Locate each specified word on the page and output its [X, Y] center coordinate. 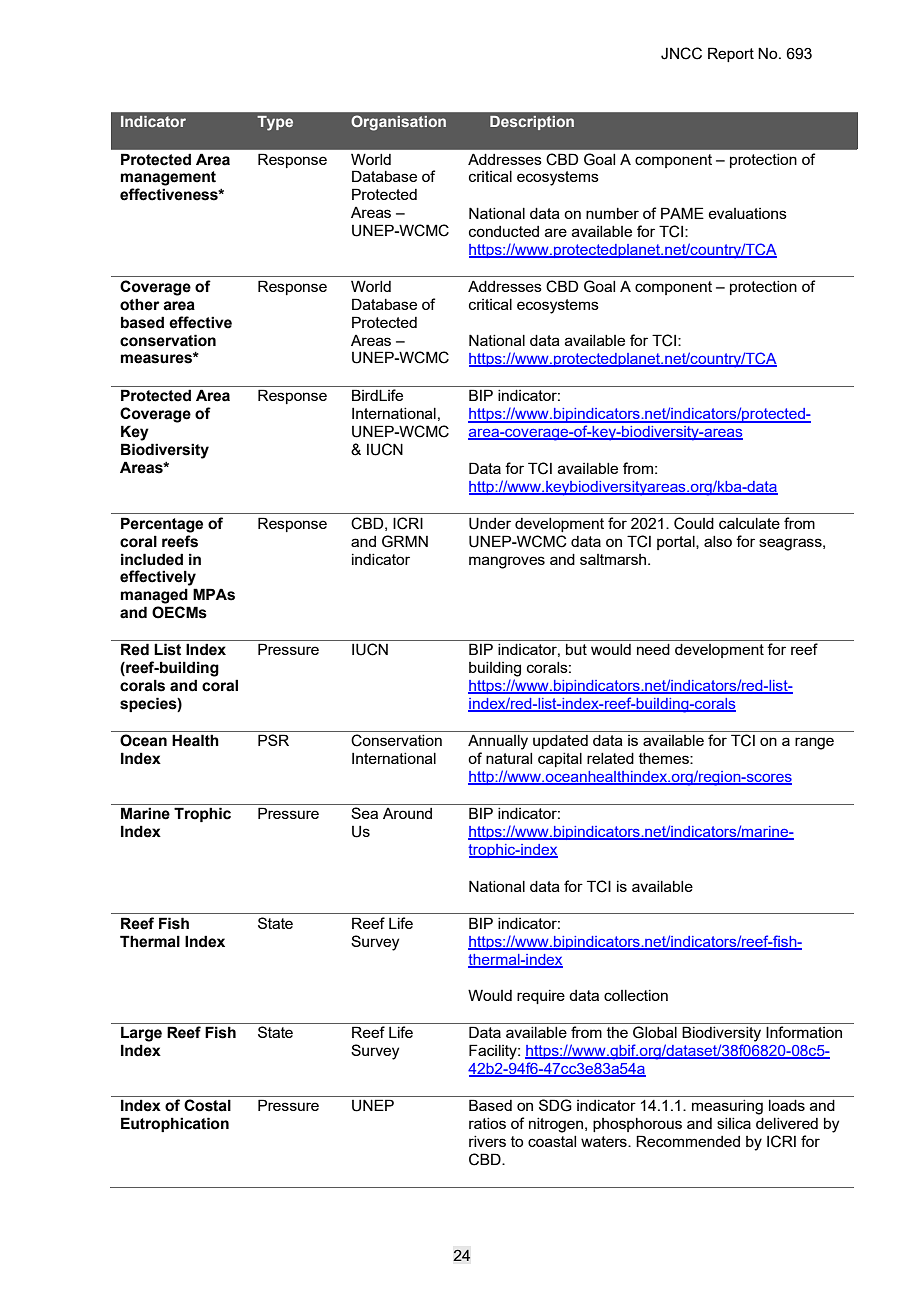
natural [509, 758]
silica [734, 1123]
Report [731, 54]
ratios [487, 1123]
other [140, 304]
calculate [749, 523]
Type [275, 123]
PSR [273, 740]
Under [490, 523]
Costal [207, 1105]
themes [665, 758]
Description [532, 123]
